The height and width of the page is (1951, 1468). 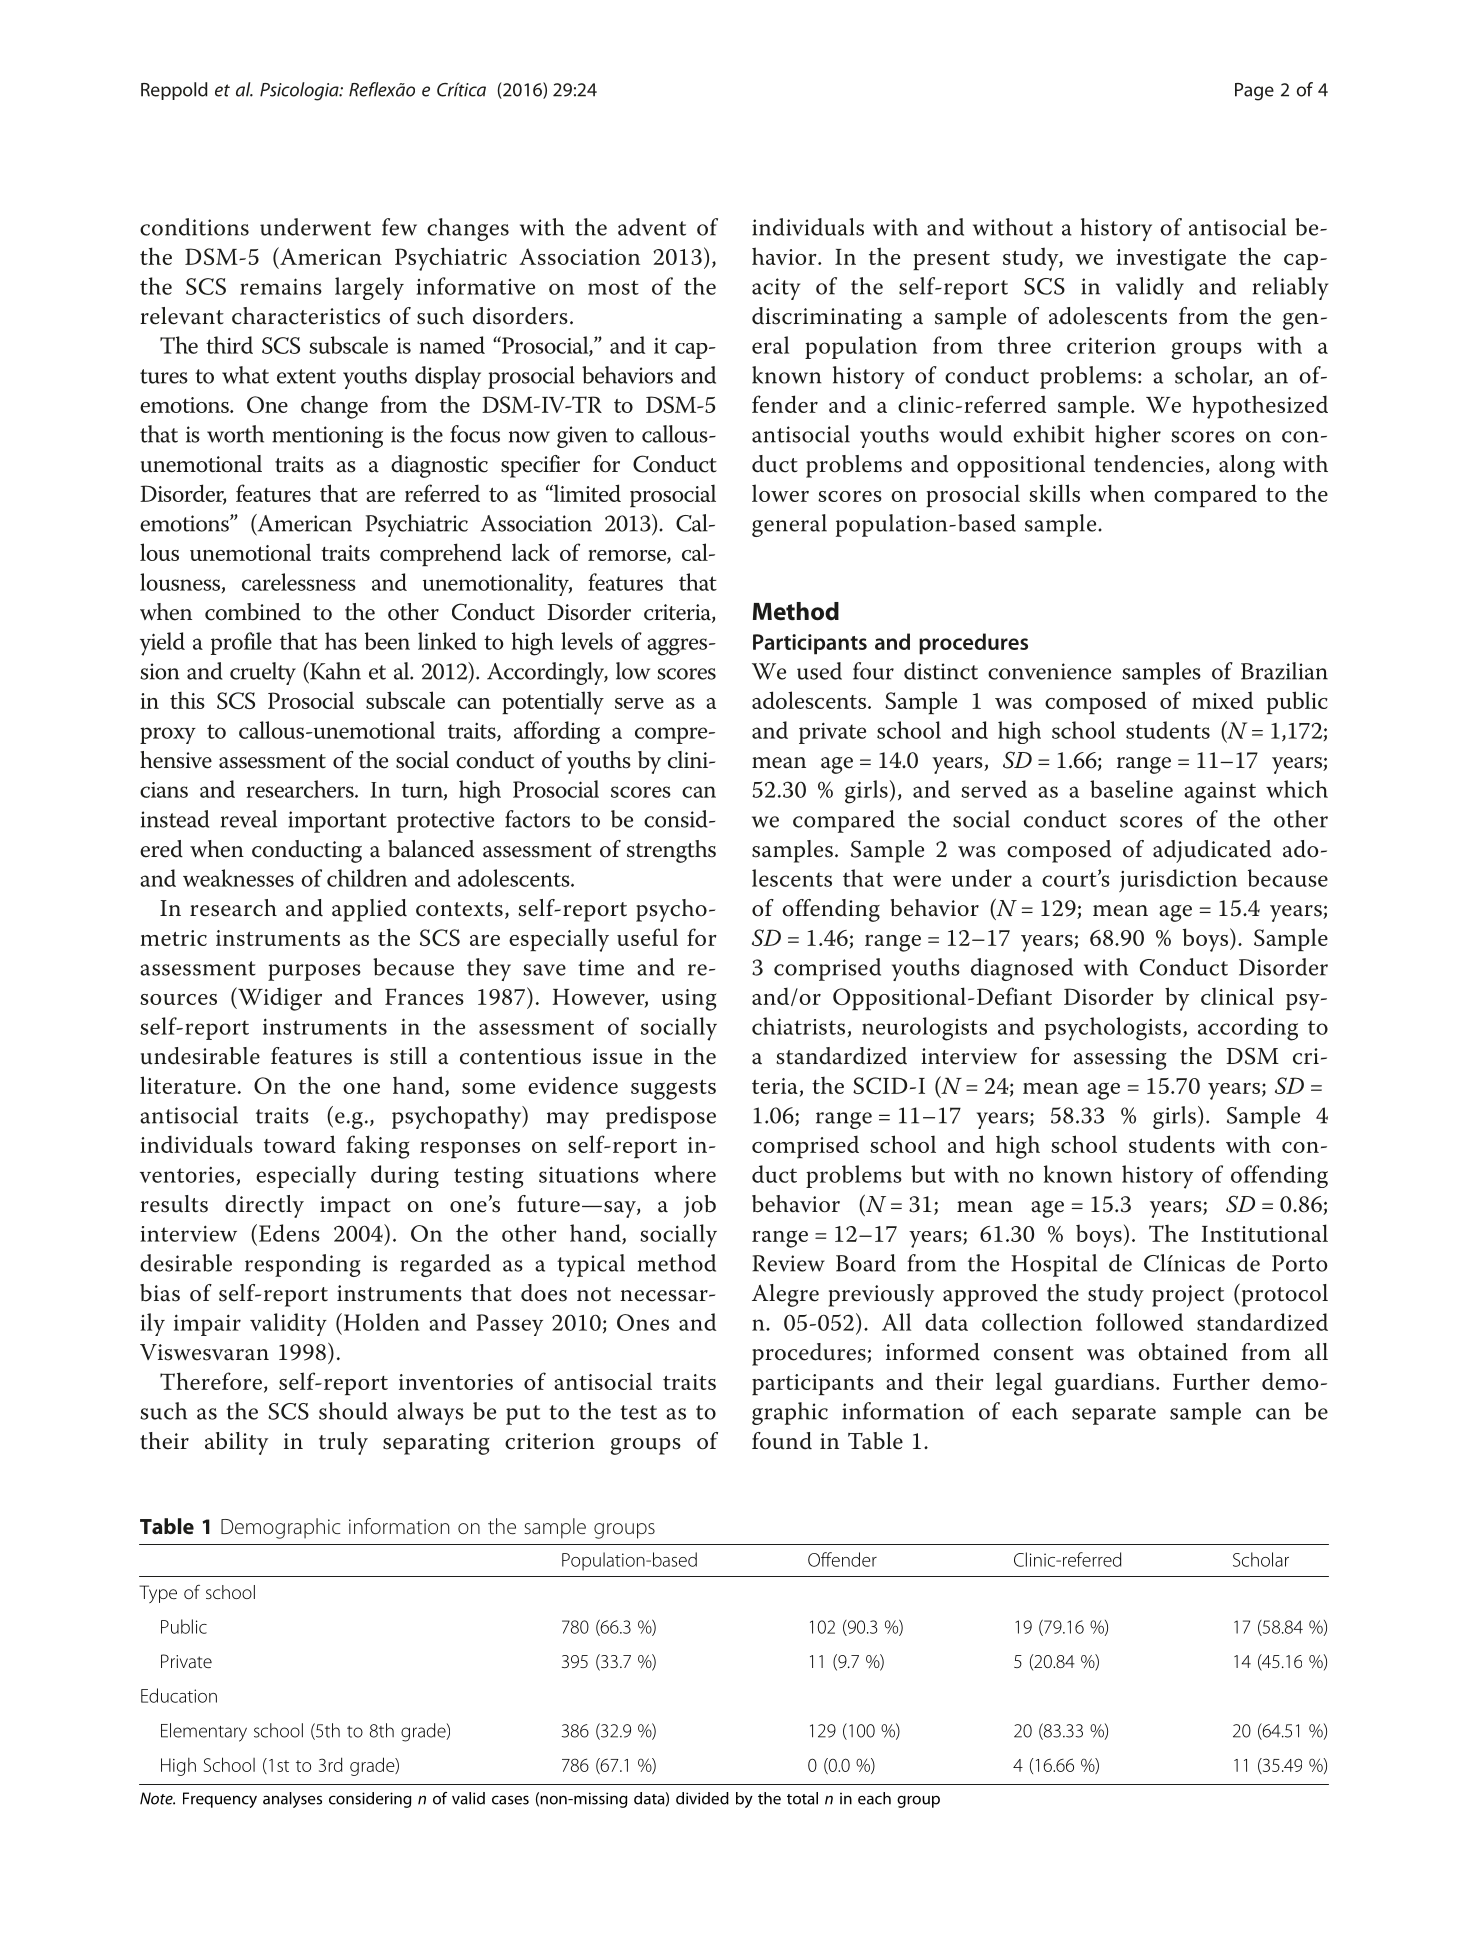 What do you see at coordinates (785, 1295) in the page?
I see `Alegre` at bounding box center [785, 1295].
